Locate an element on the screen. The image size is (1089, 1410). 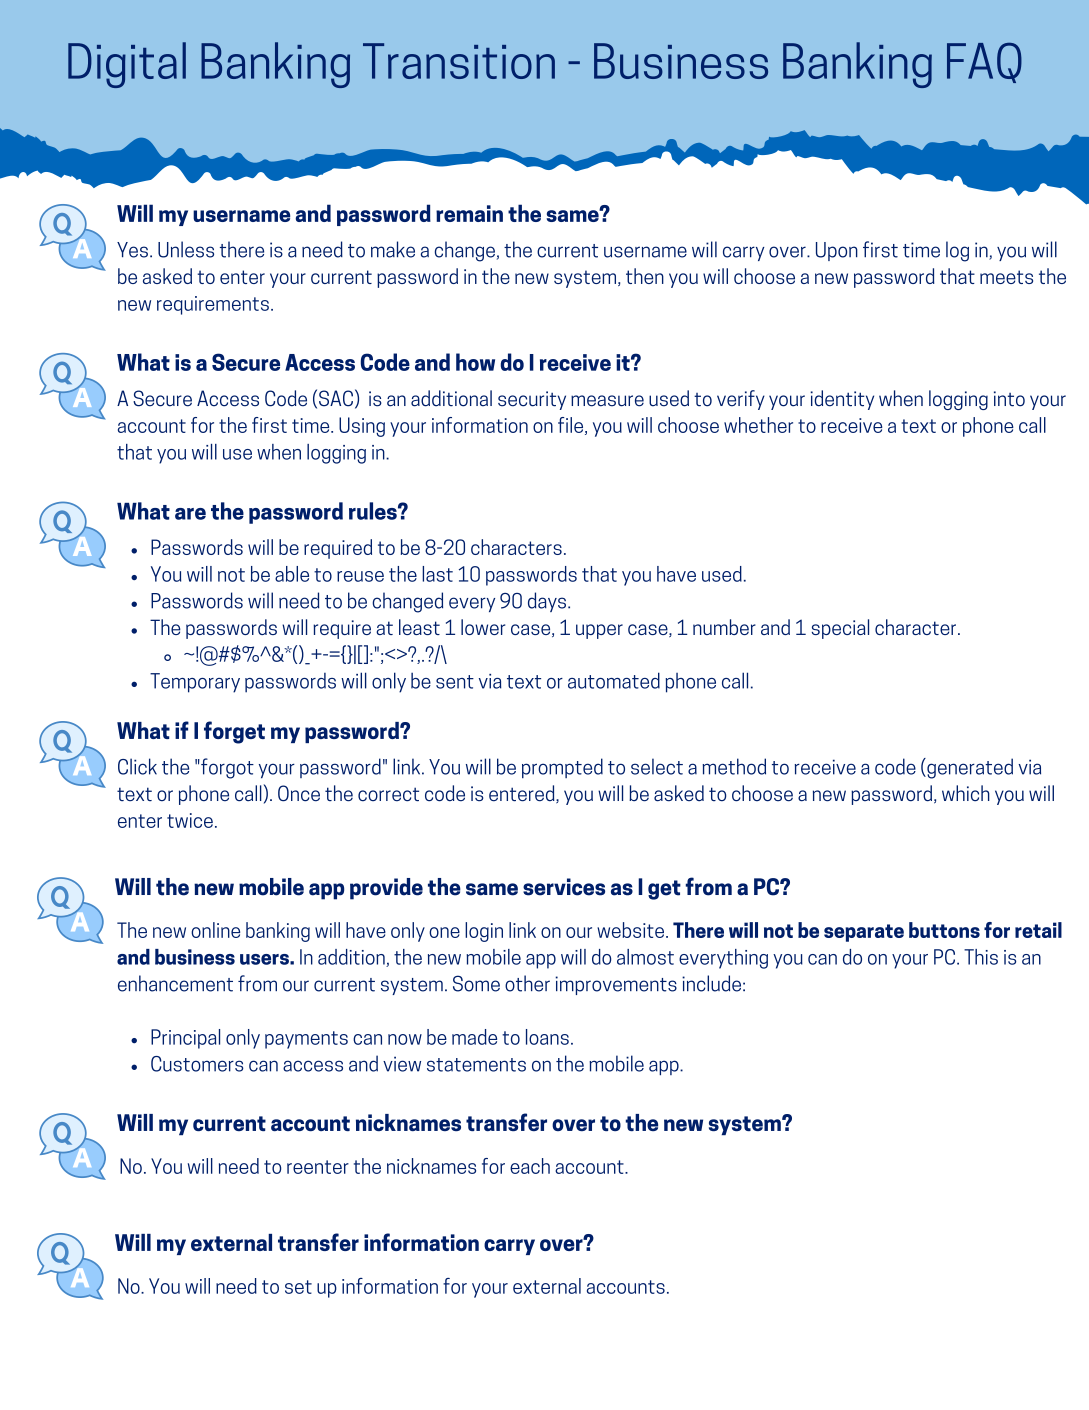
days is located at coordinates (547, 602).
